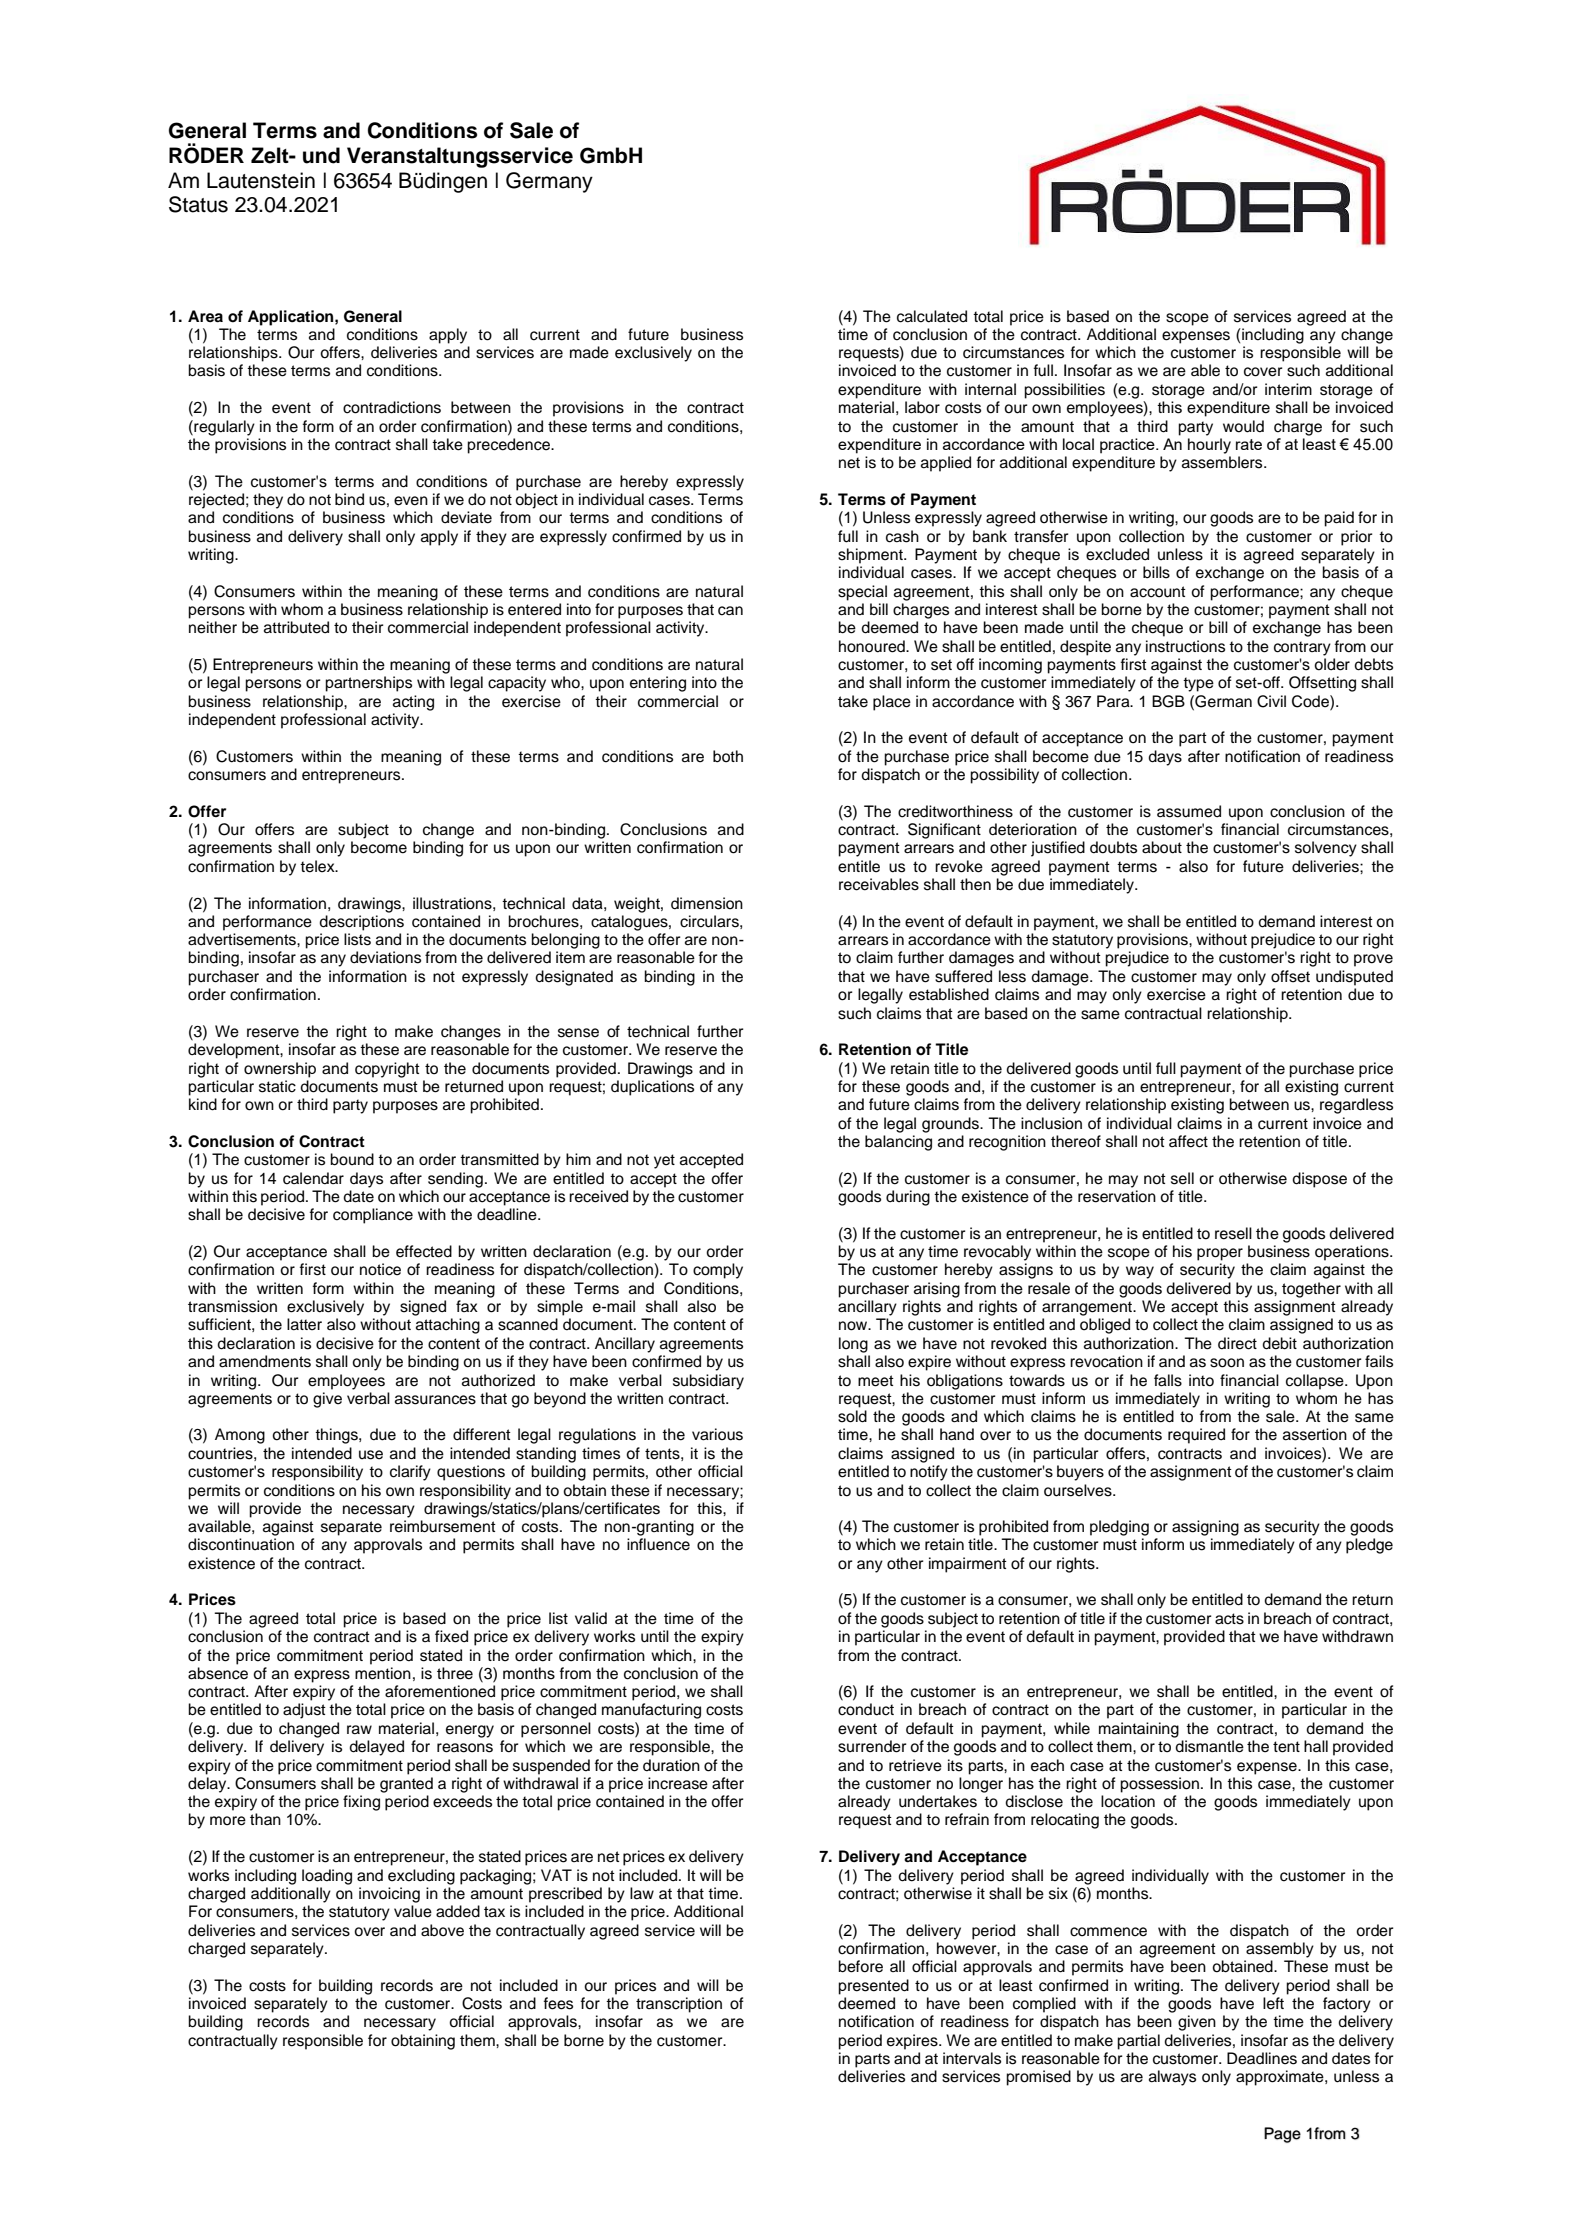 This image has height=2238, width=1582. What do you see at coordinates (1196, 1436) in the image?
I see `required` at bounding box center [1196, 1436].
